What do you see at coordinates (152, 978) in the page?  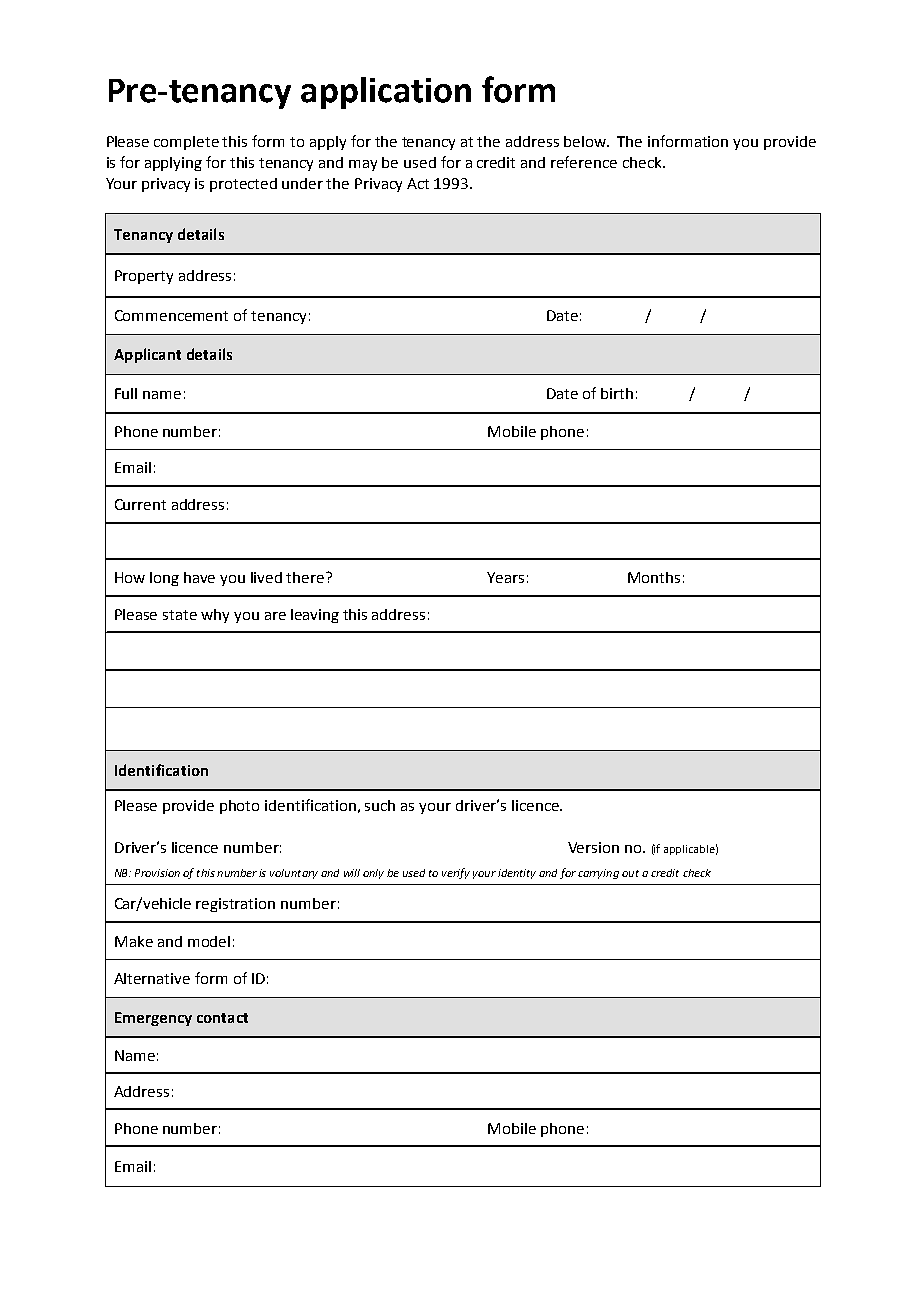 I see `Alternative` at bounding box center [152, 978].
